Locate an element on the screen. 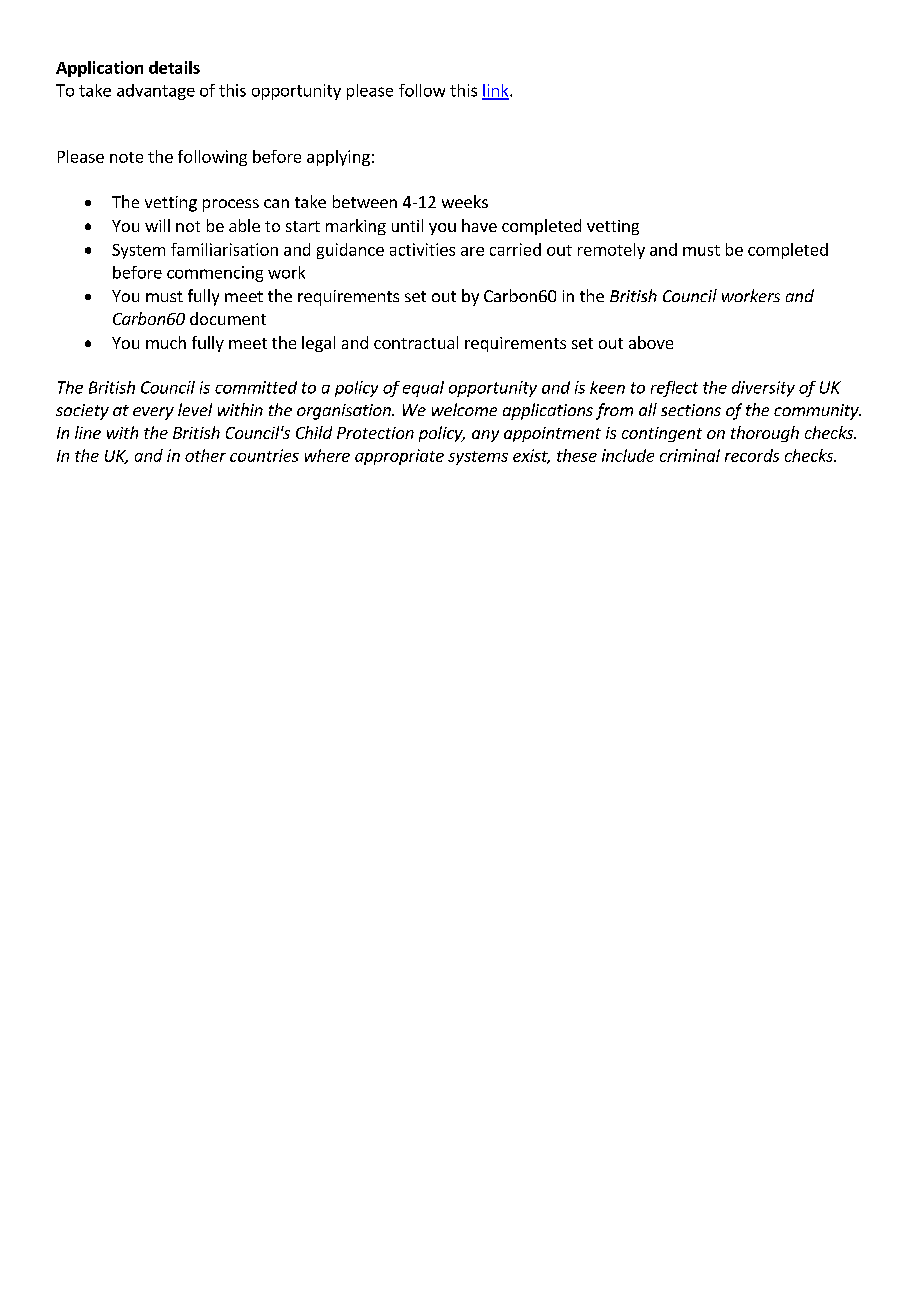 Image resolution: width=924 pixels, height=1308 pixels. link is located at coordinates (496, 91).
